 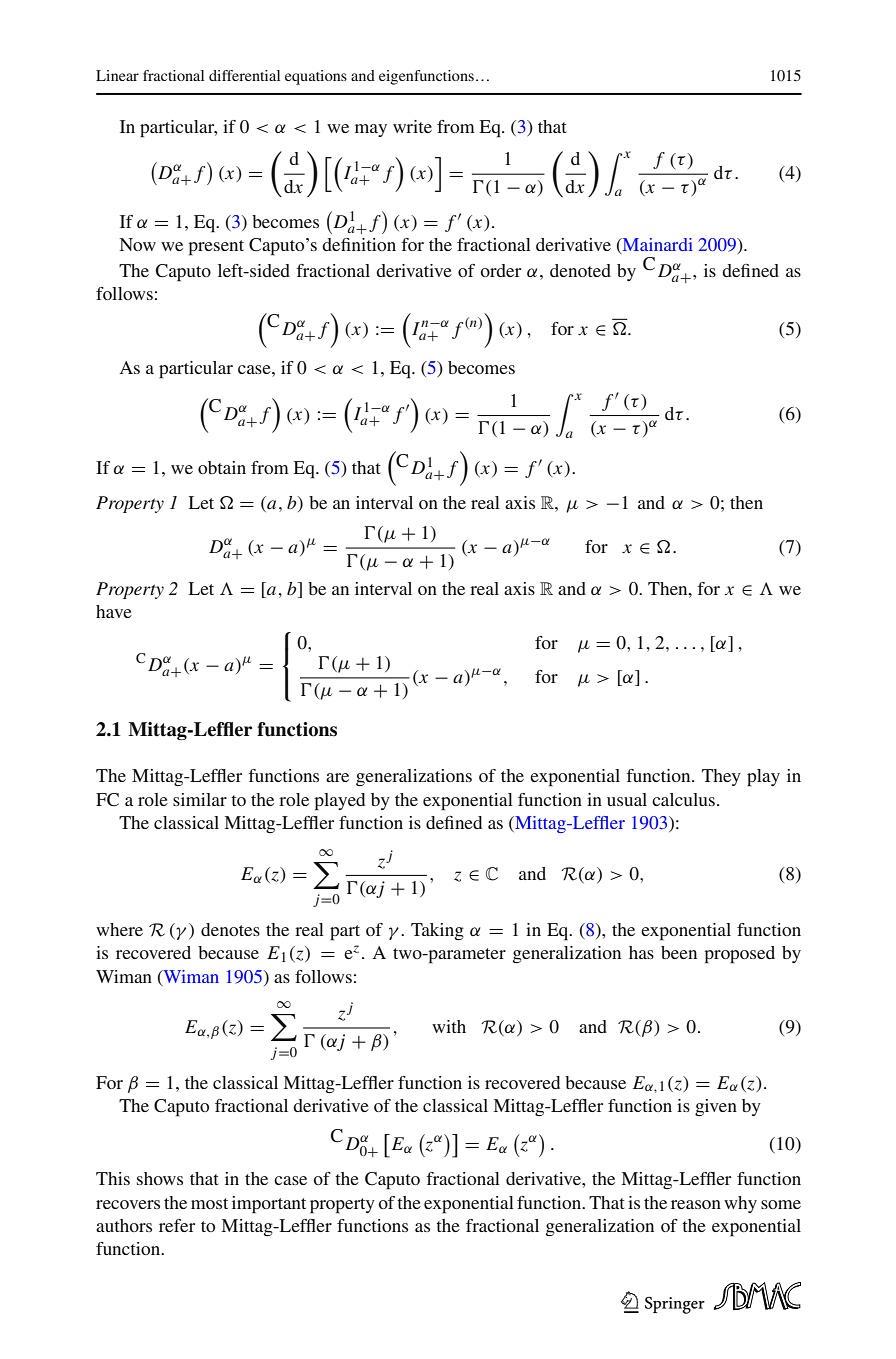 What do you see at coordinates (230, 929) in the page?
I see `denotes` at bounding box center [230, 929].
